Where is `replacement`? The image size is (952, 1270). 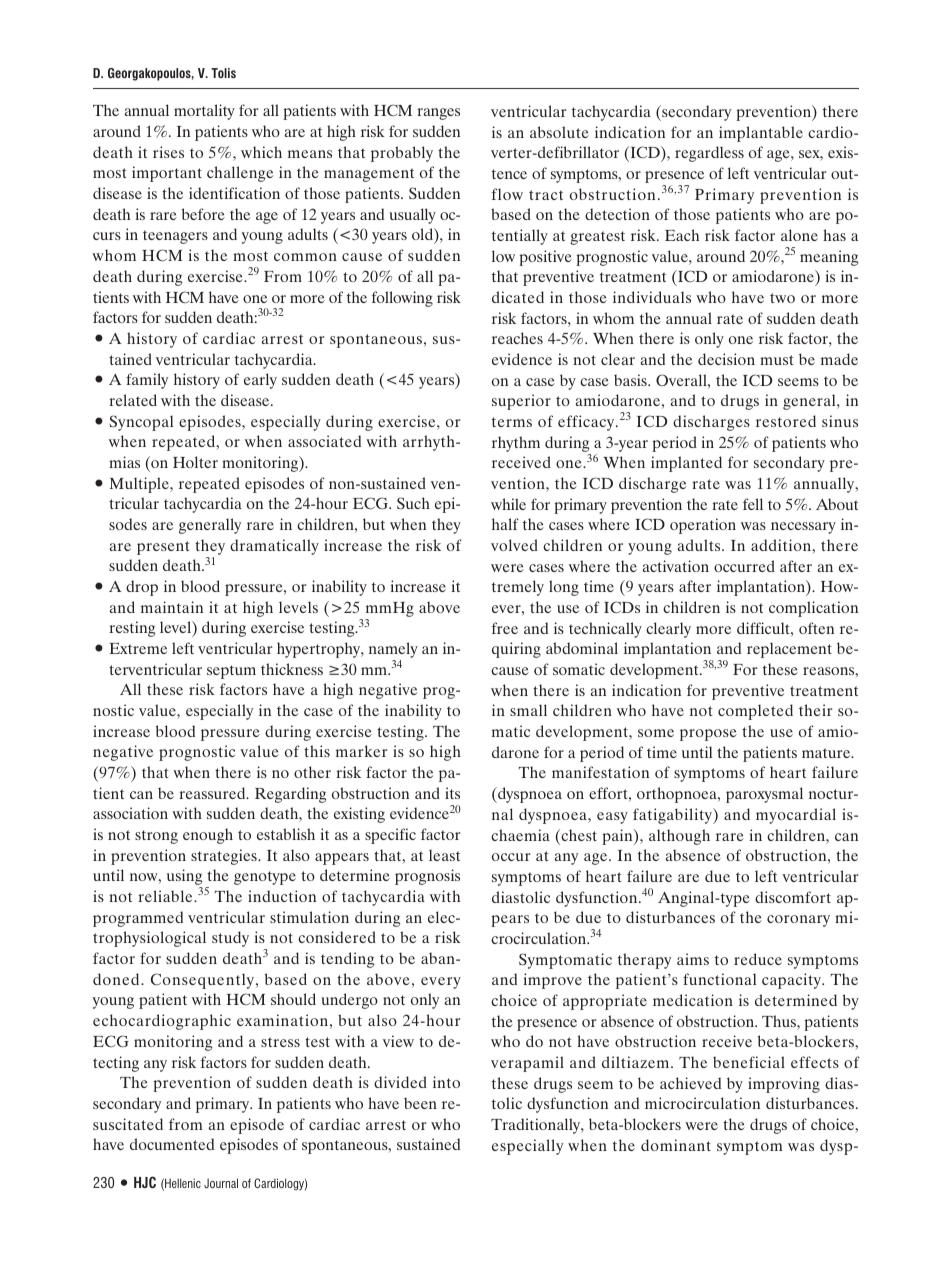
replacement is located at coordinates (789, 650).
